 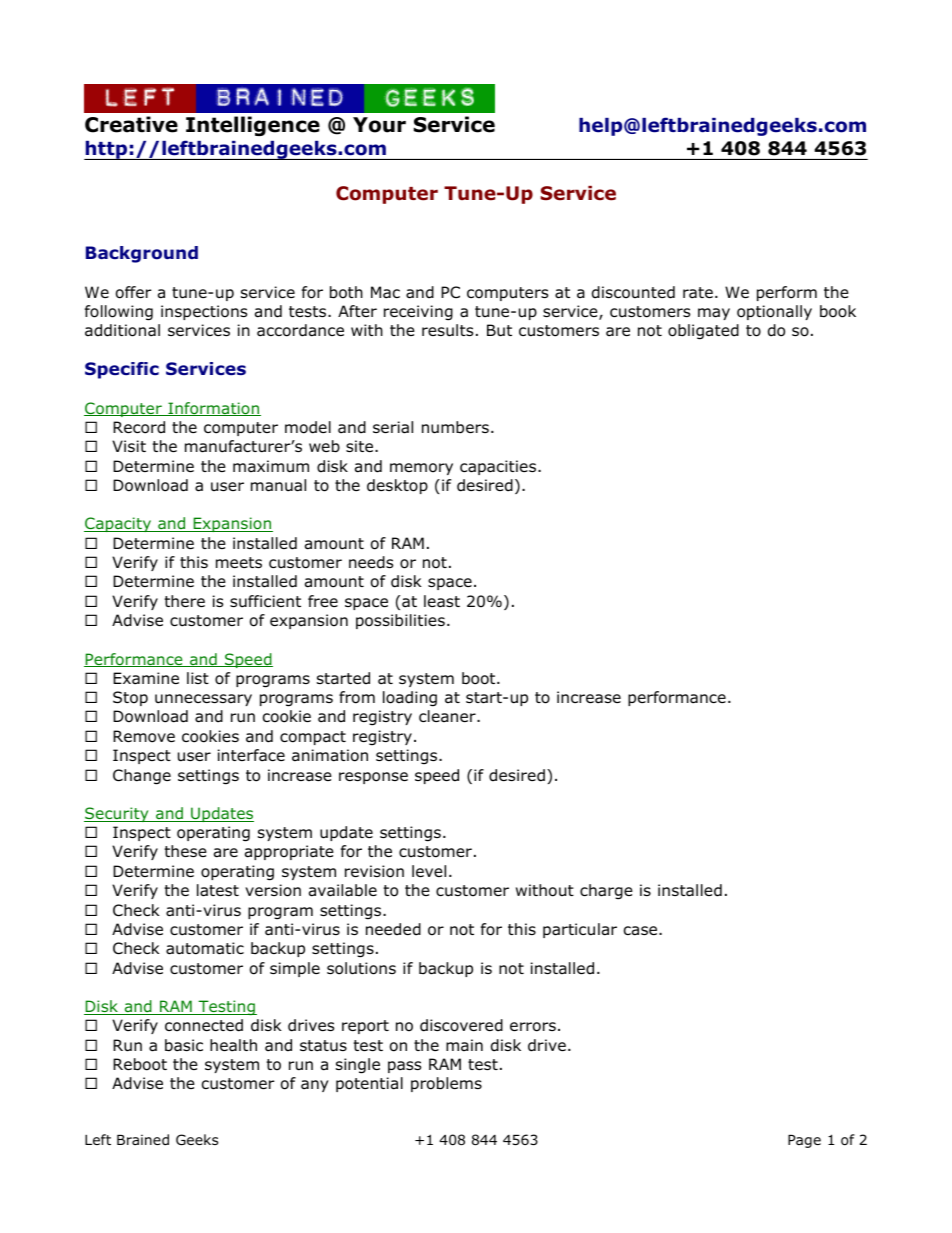 I want to click on numbers, so click(x=455, y=427).
